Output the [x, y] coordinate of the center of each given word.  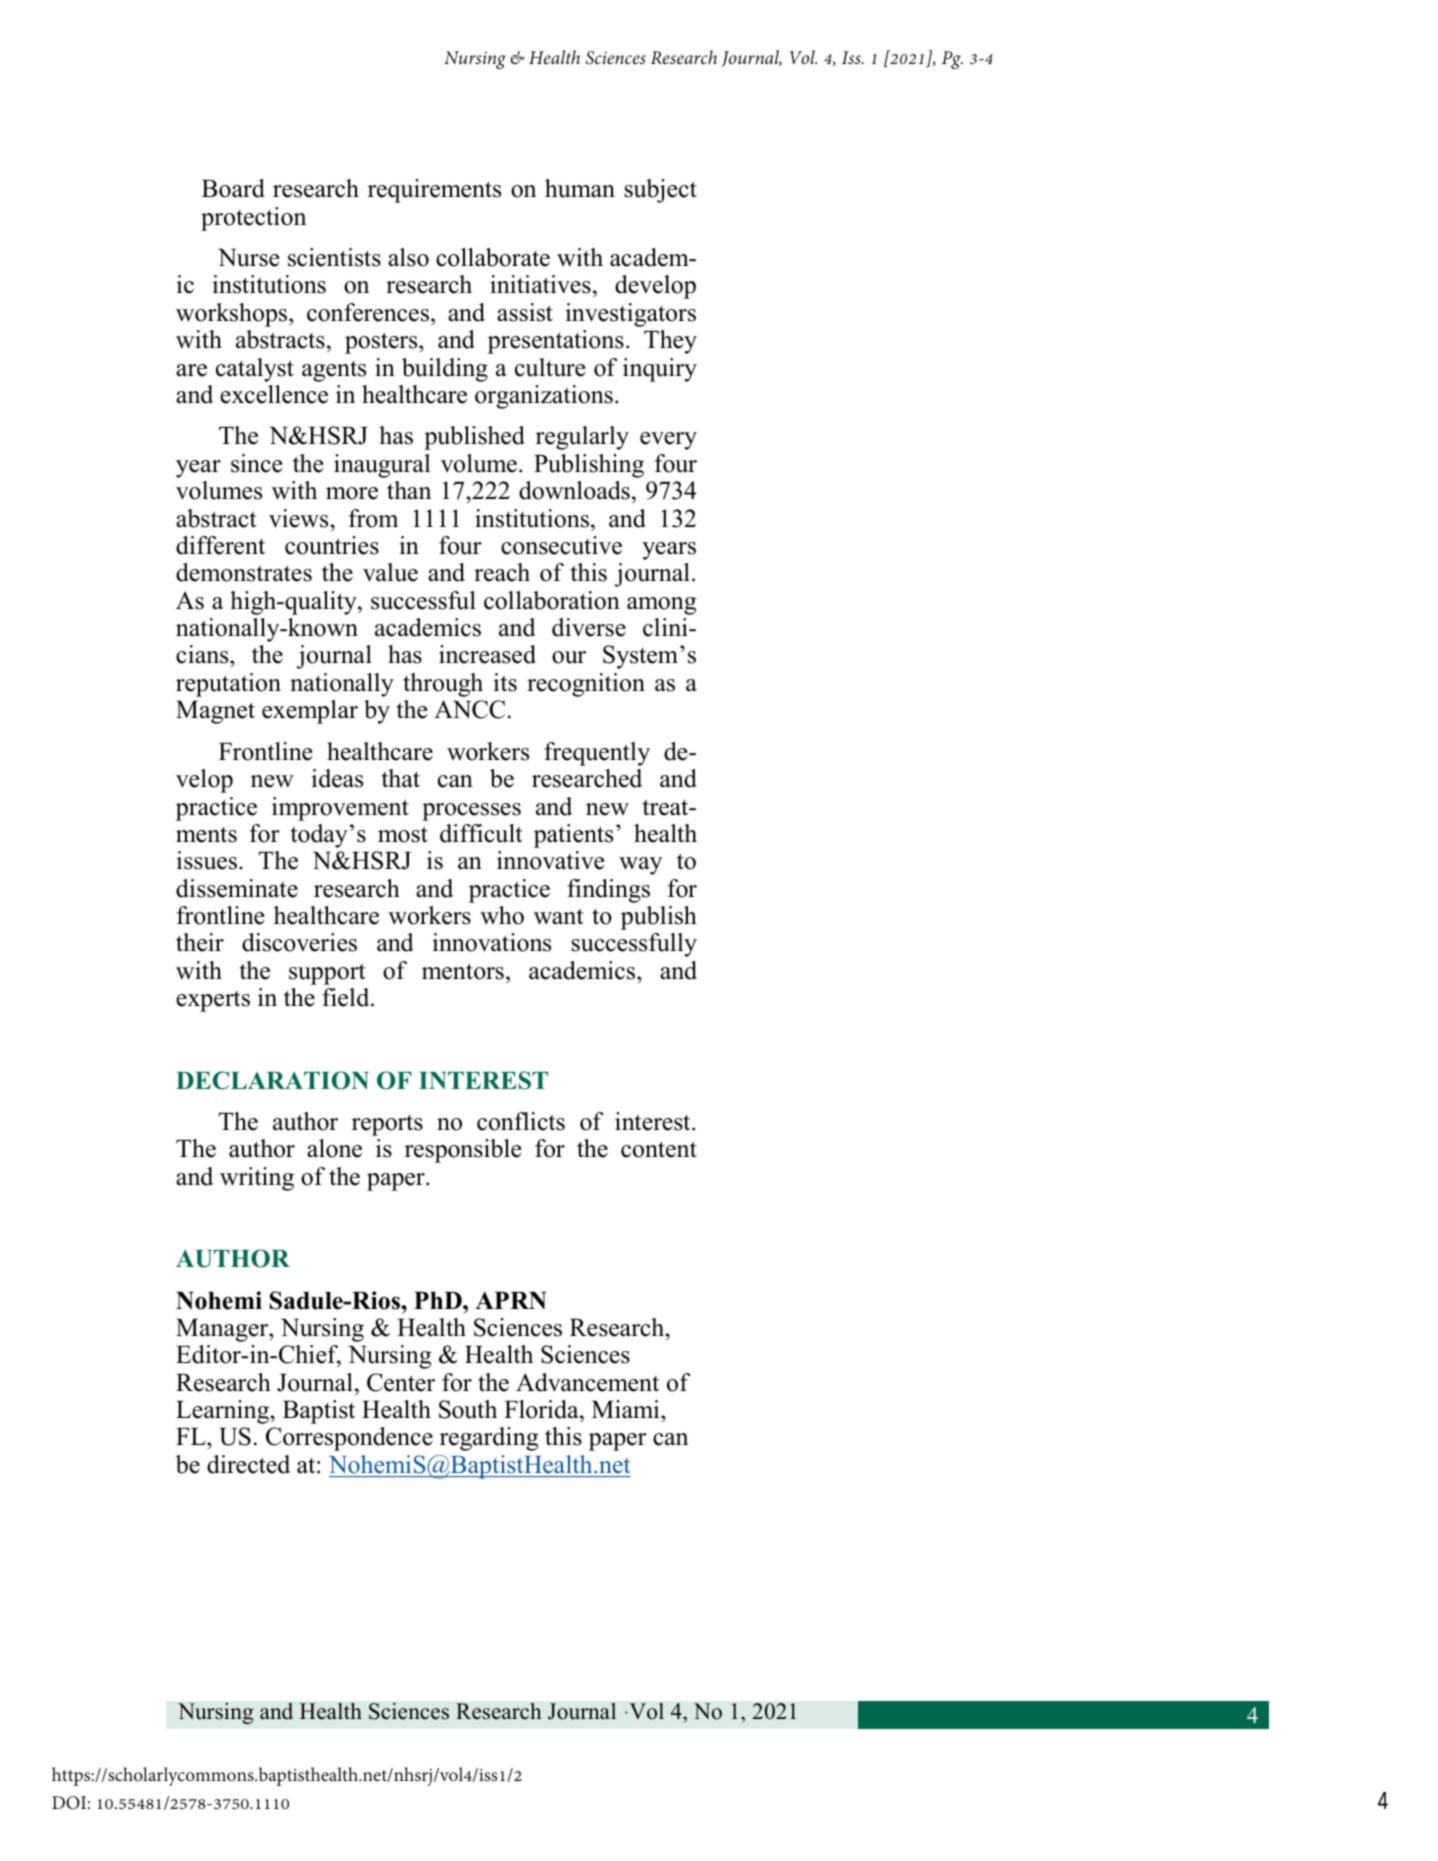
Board [233, 188]
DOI [69, 1803]
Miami [627, 1409]
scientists [334, 257]
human [580, 188]
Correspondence [349, 1439]
